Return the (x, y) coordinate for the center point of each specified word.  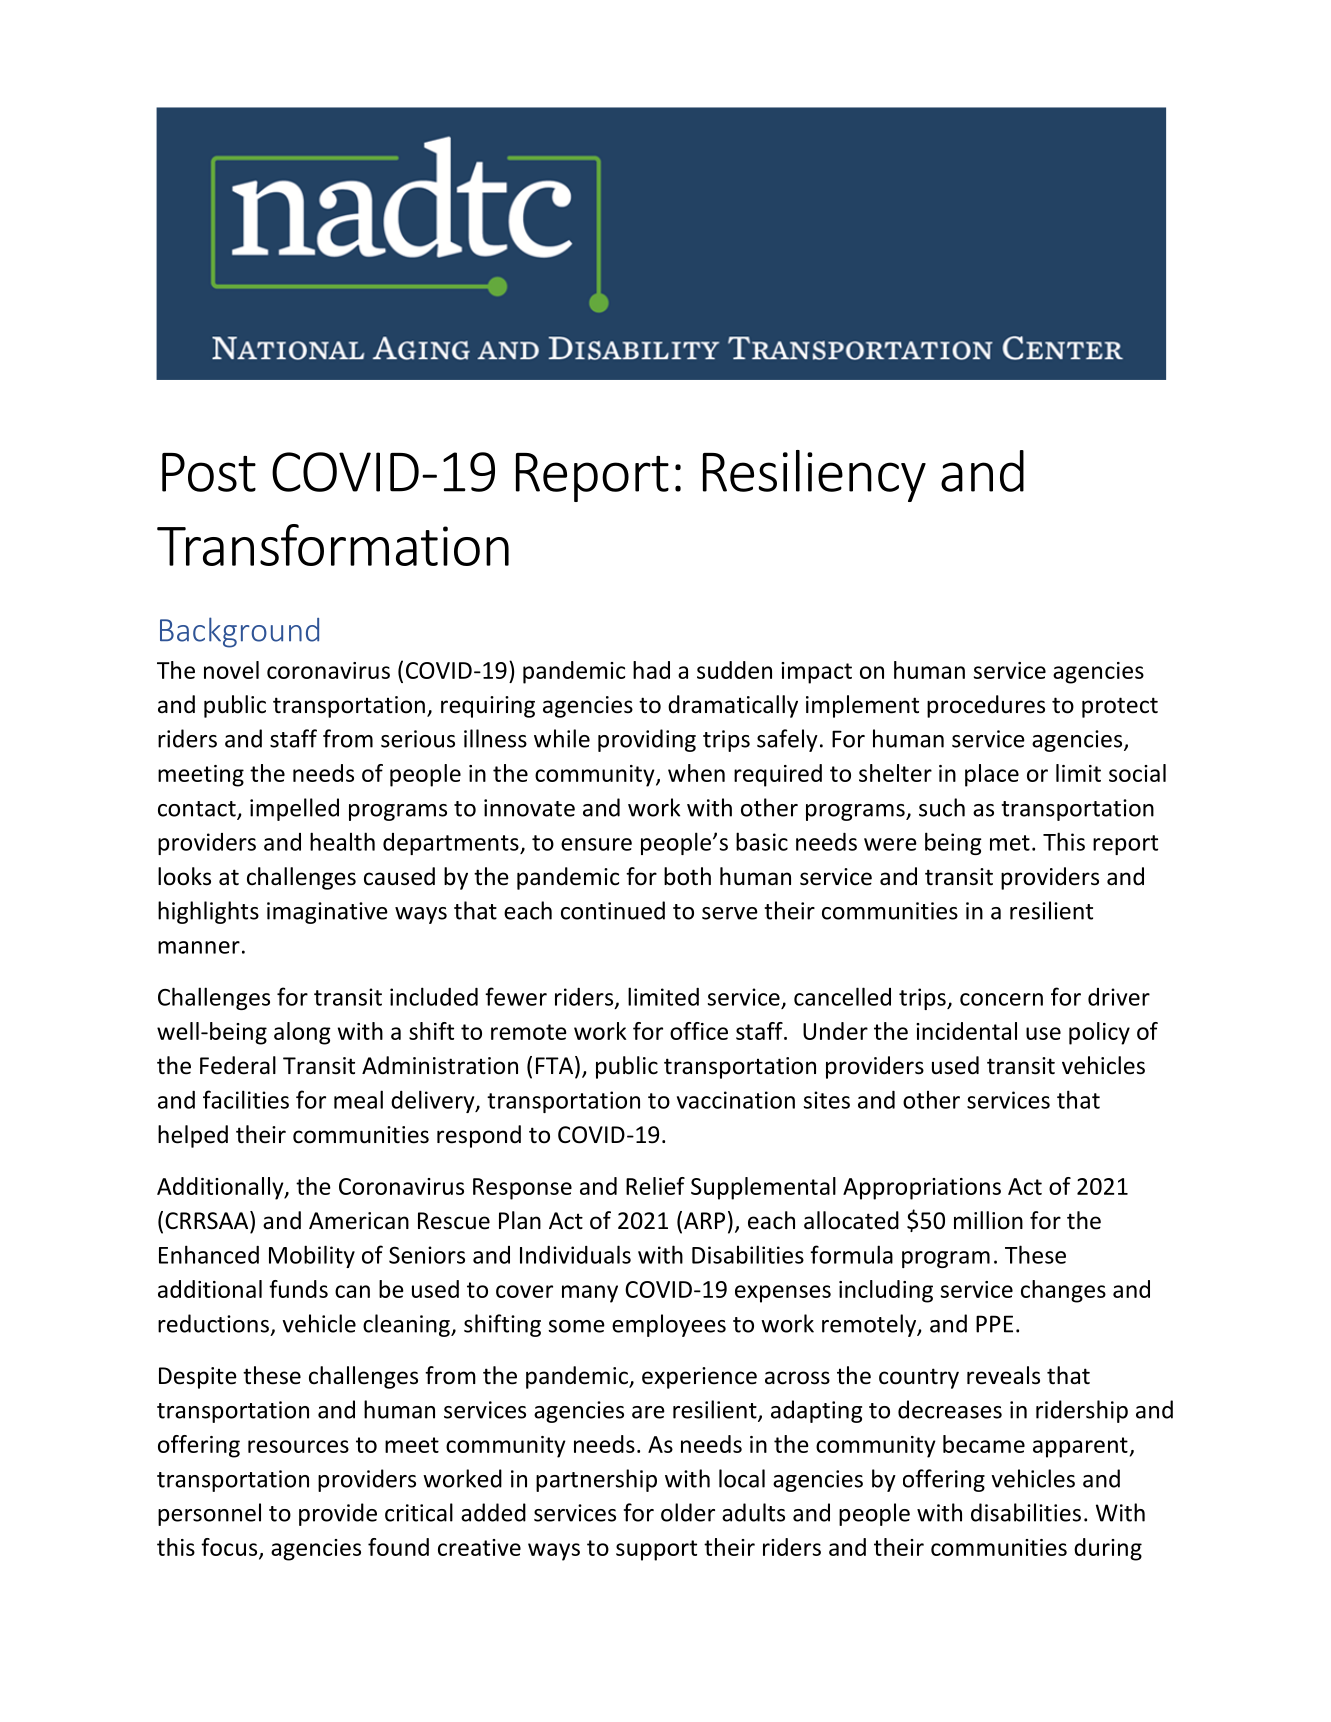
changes (1063, 1291)
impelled (294, 809)
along (302, 1033)
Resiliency (814, 476)
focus (230, 1548)
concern (1001, 999)
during (1108, 1549)
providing (647, 740)
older (688, 1512)
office (699, 1031)
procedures (986, 706)
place (992, 775)
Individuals (575, 1254)
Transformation (333, 545)
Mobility (312, 1256)
